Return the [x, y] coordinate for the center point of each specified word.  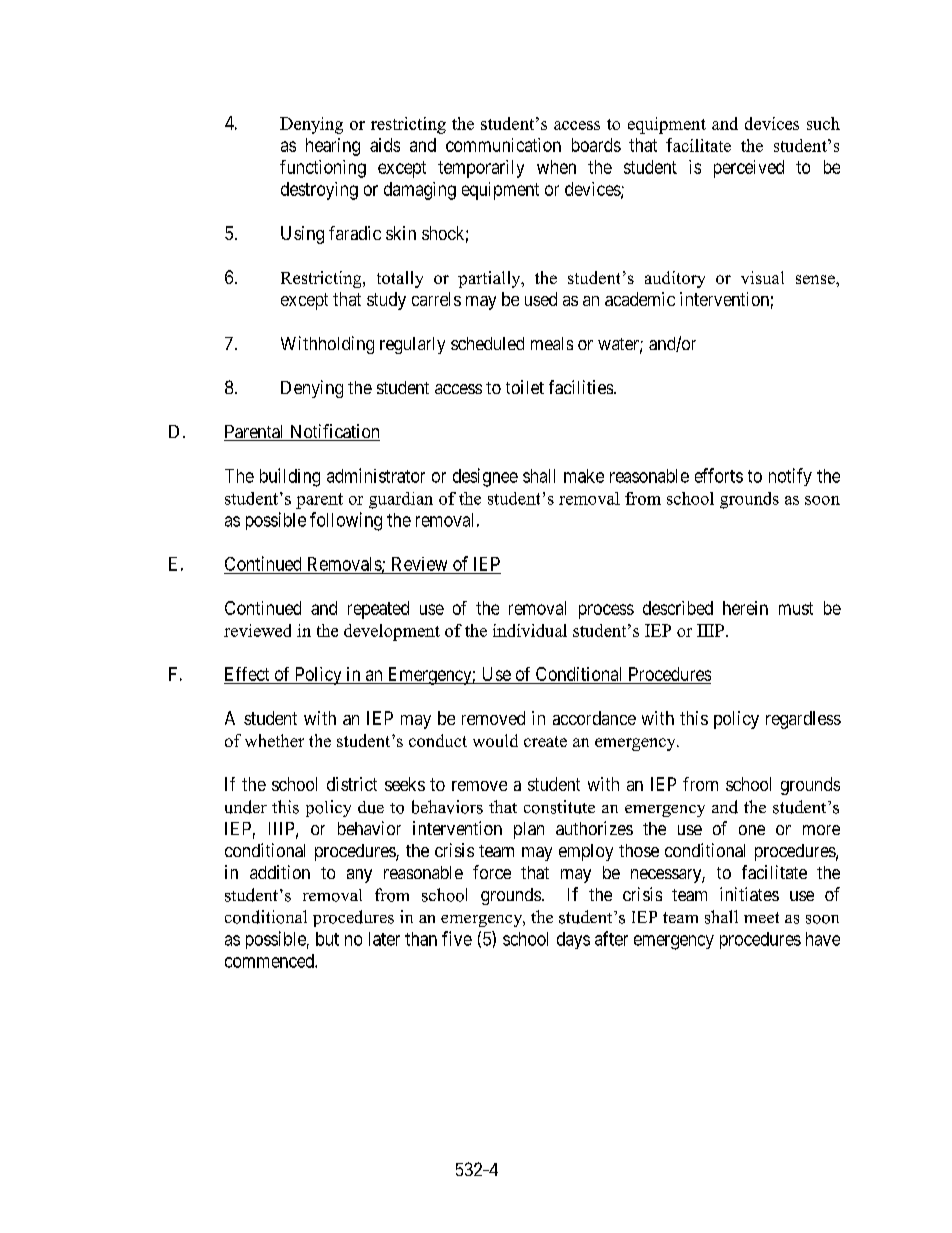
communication [503, 145]
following [346, 521]
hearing [333, 147]
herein [745, 608]
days [573, 940]
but [327, 939]
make [584, 476]
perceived [749, 169]
